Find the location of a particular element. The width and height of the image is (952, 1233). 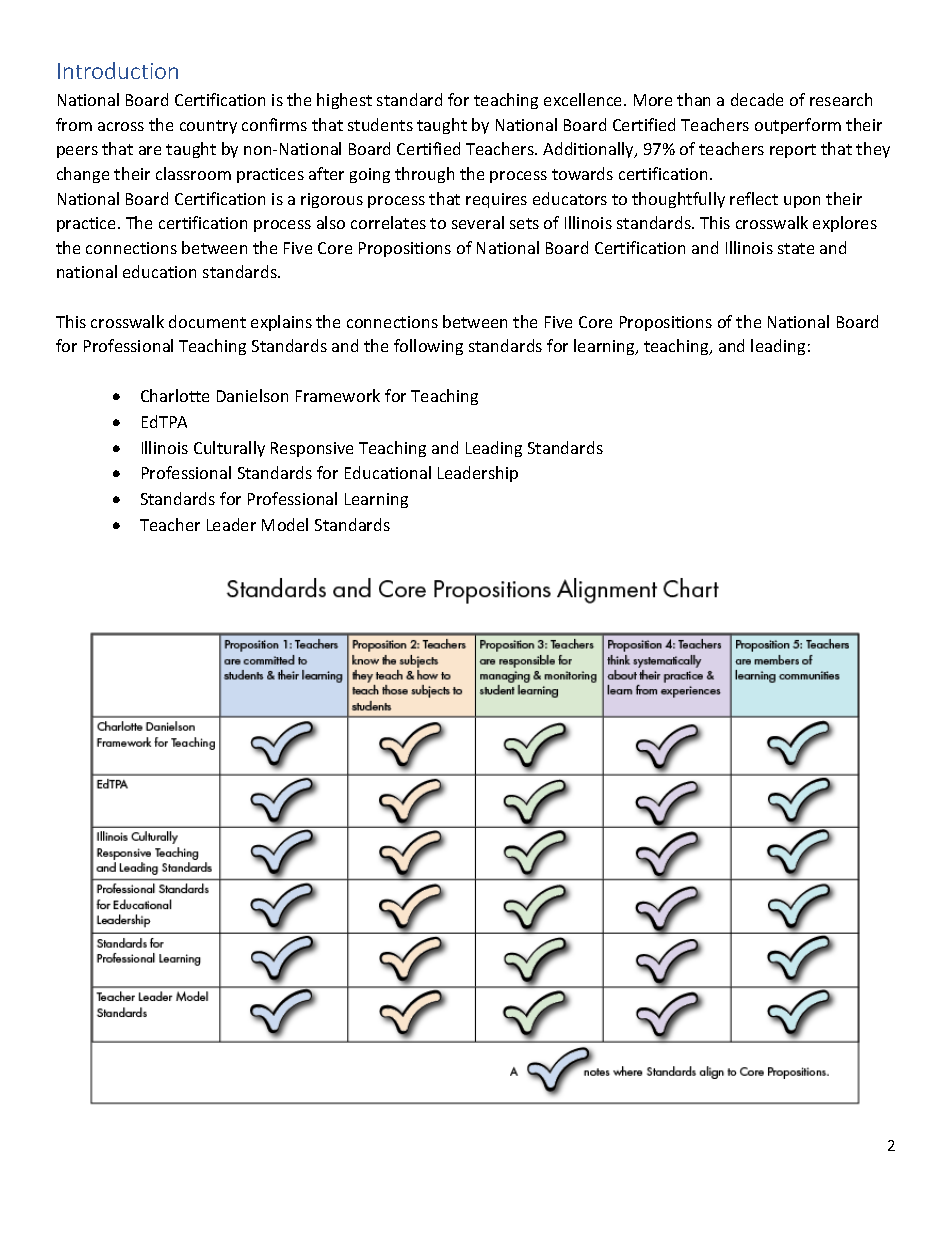

excellence is located at coordinates (584, 99).
